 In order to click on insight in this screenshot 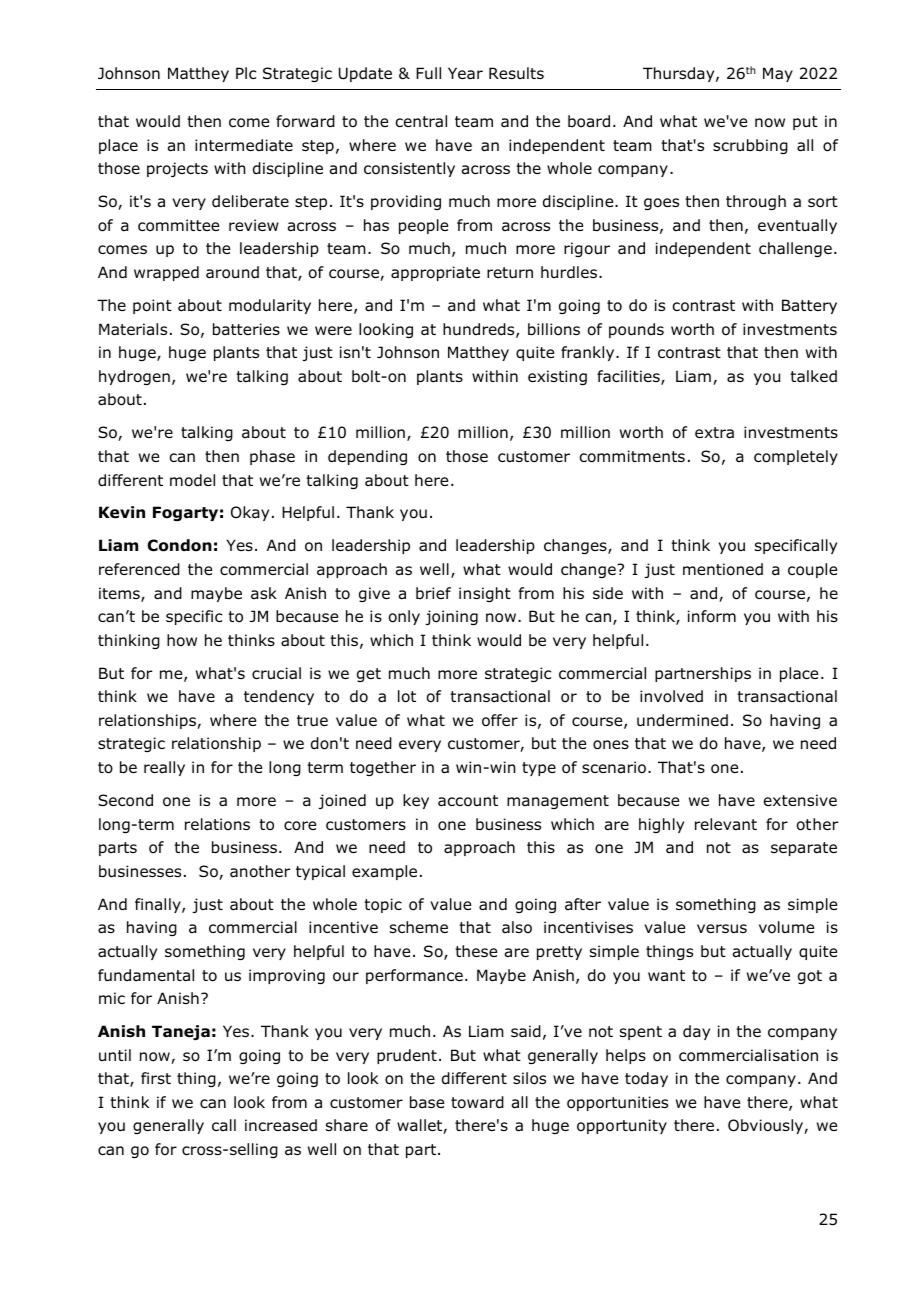, I will do `click(485, 594)`.
